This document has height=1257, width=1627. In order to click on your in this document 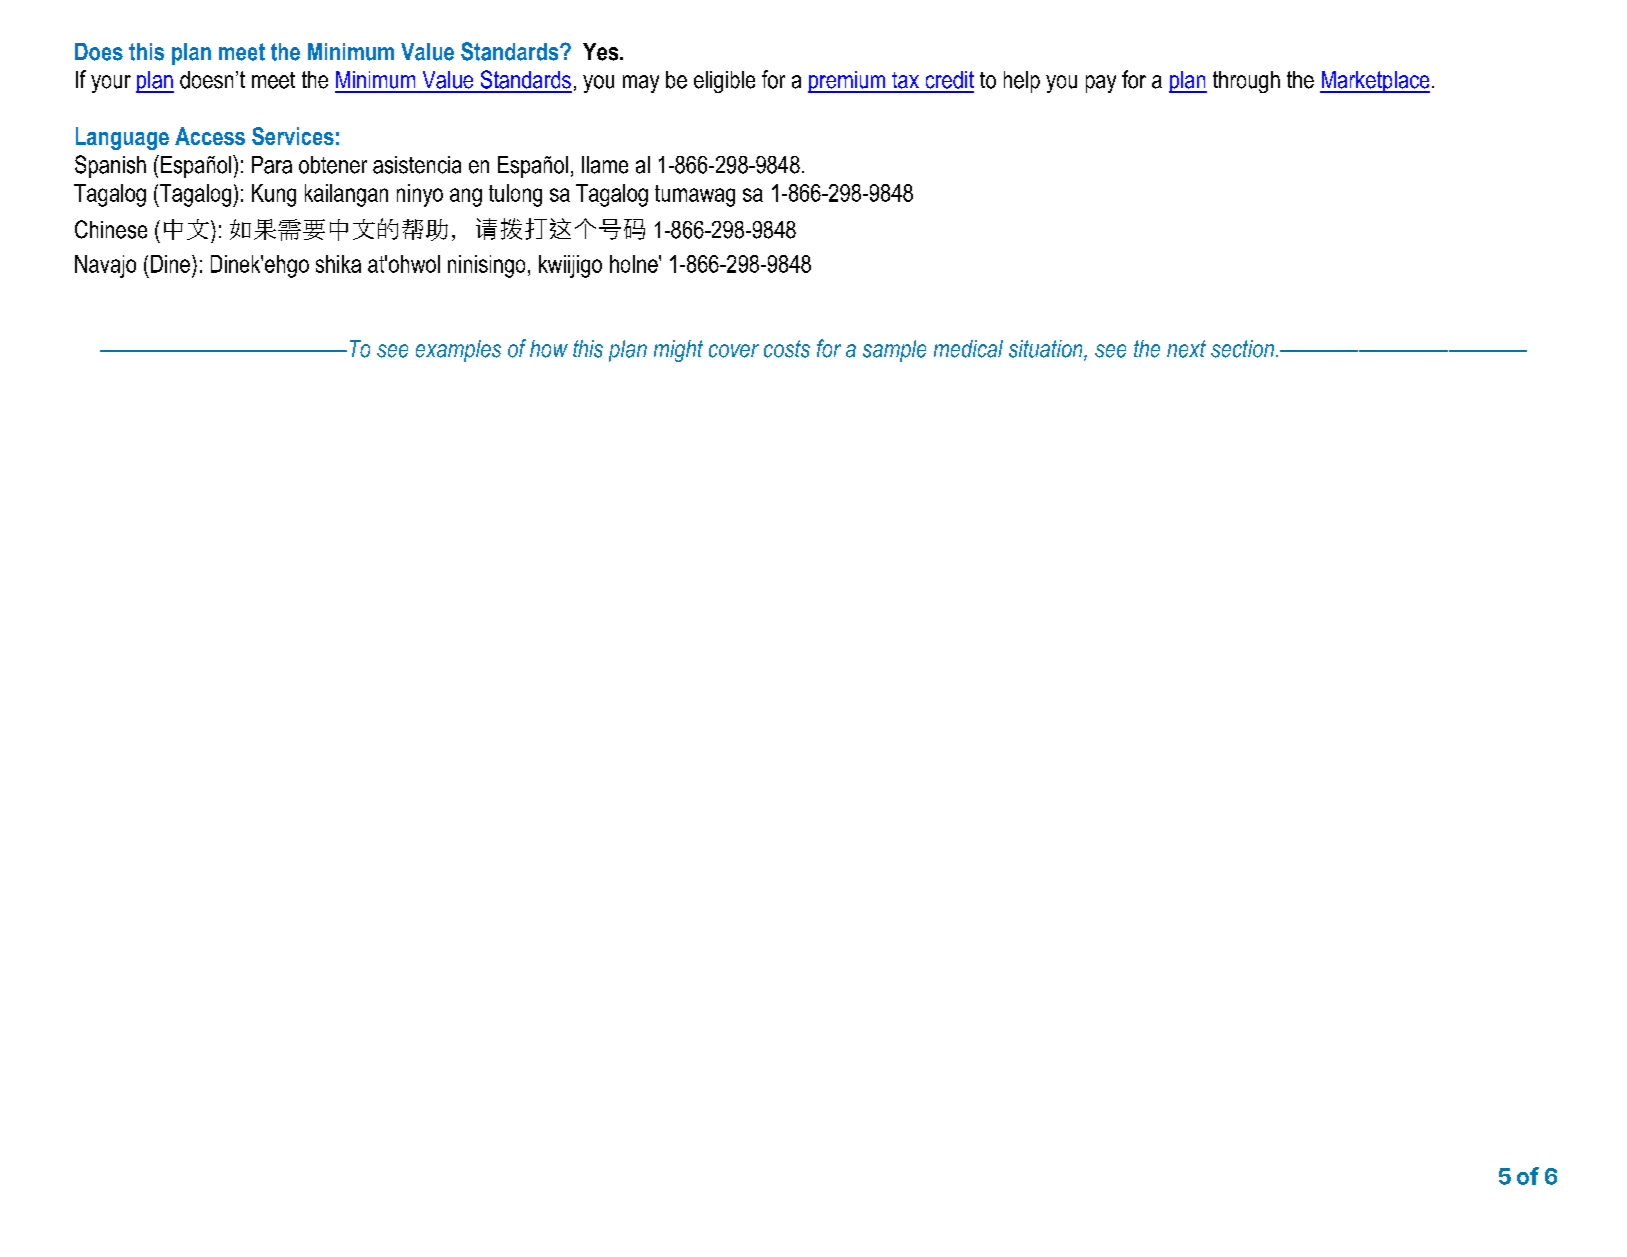, I will do `click(111, 84)`.
